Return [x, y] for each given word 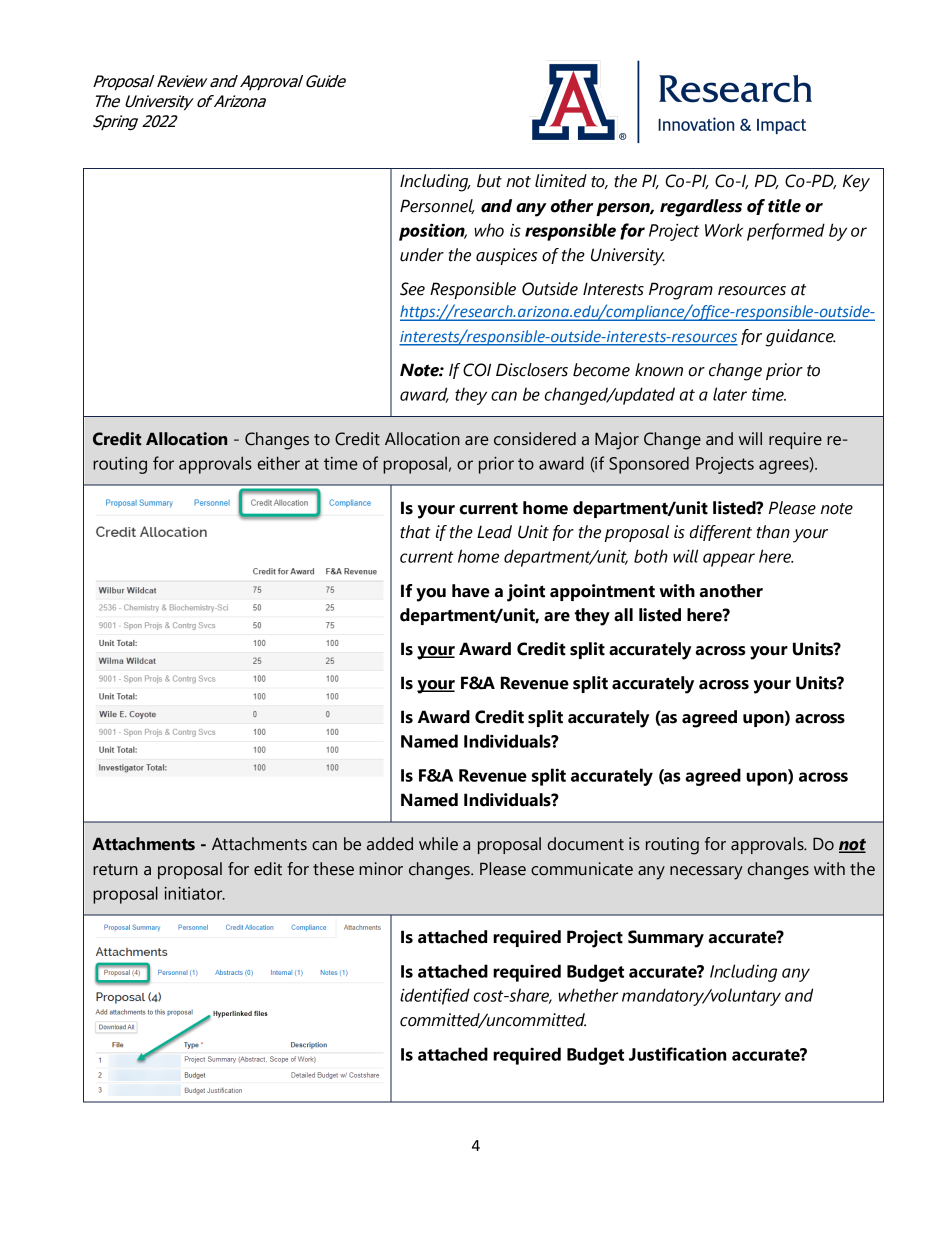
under [422, 255]
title [784, 206]
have [471, 591]
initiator [194, 893]
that [415, 532]
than [773, 532]
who [489, 230]
